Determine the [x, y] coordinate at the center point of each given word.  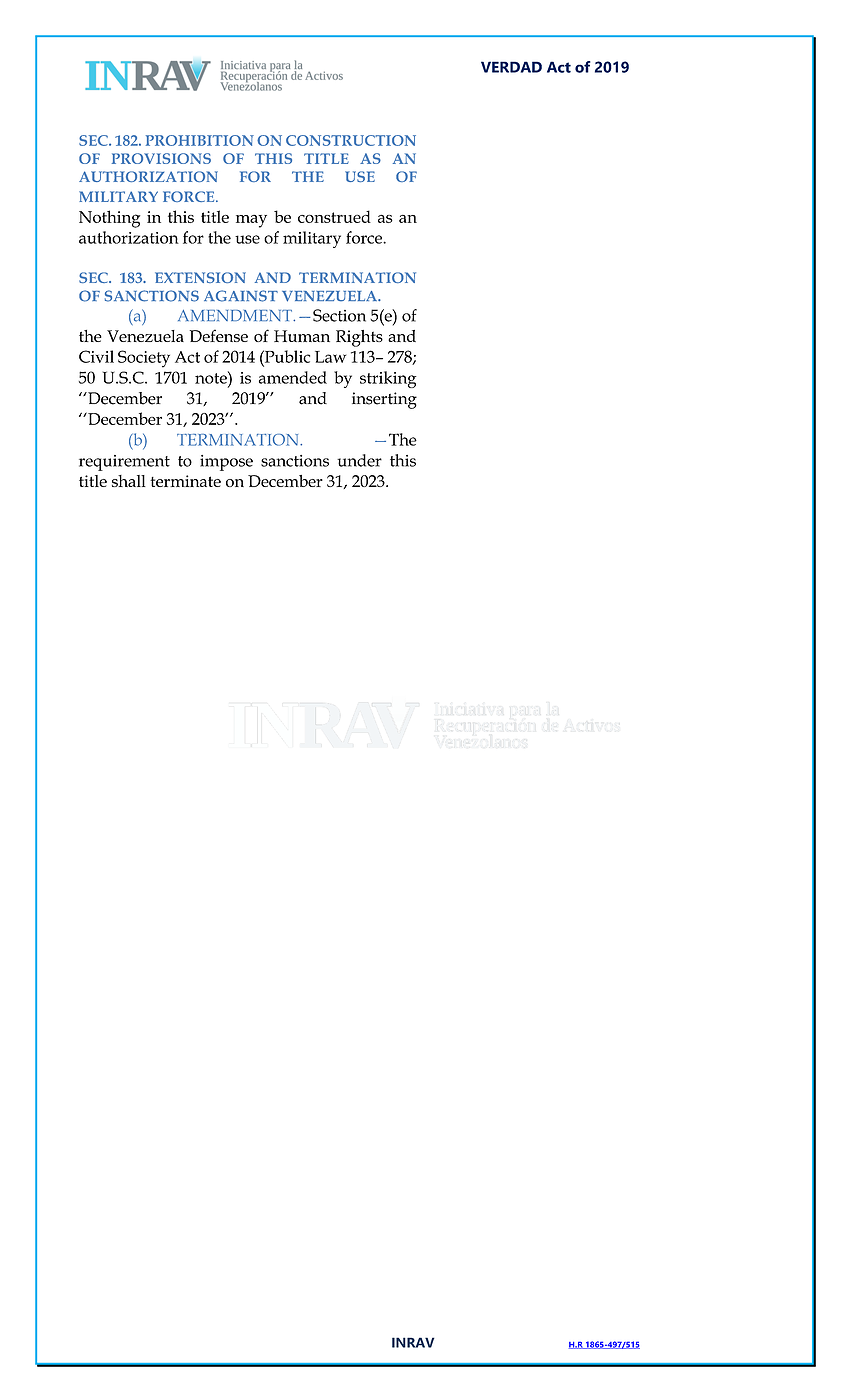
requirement [124, 463]
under [359, 460]
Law [330, 357]
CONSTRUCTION [351, 140]
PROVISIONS [161, 158]
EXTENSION [200, 277]
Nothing [109, 219]
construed [334, 216]
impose [226, 463]
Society [144, 359]
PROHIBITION [200, 140]
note [212, 377]
